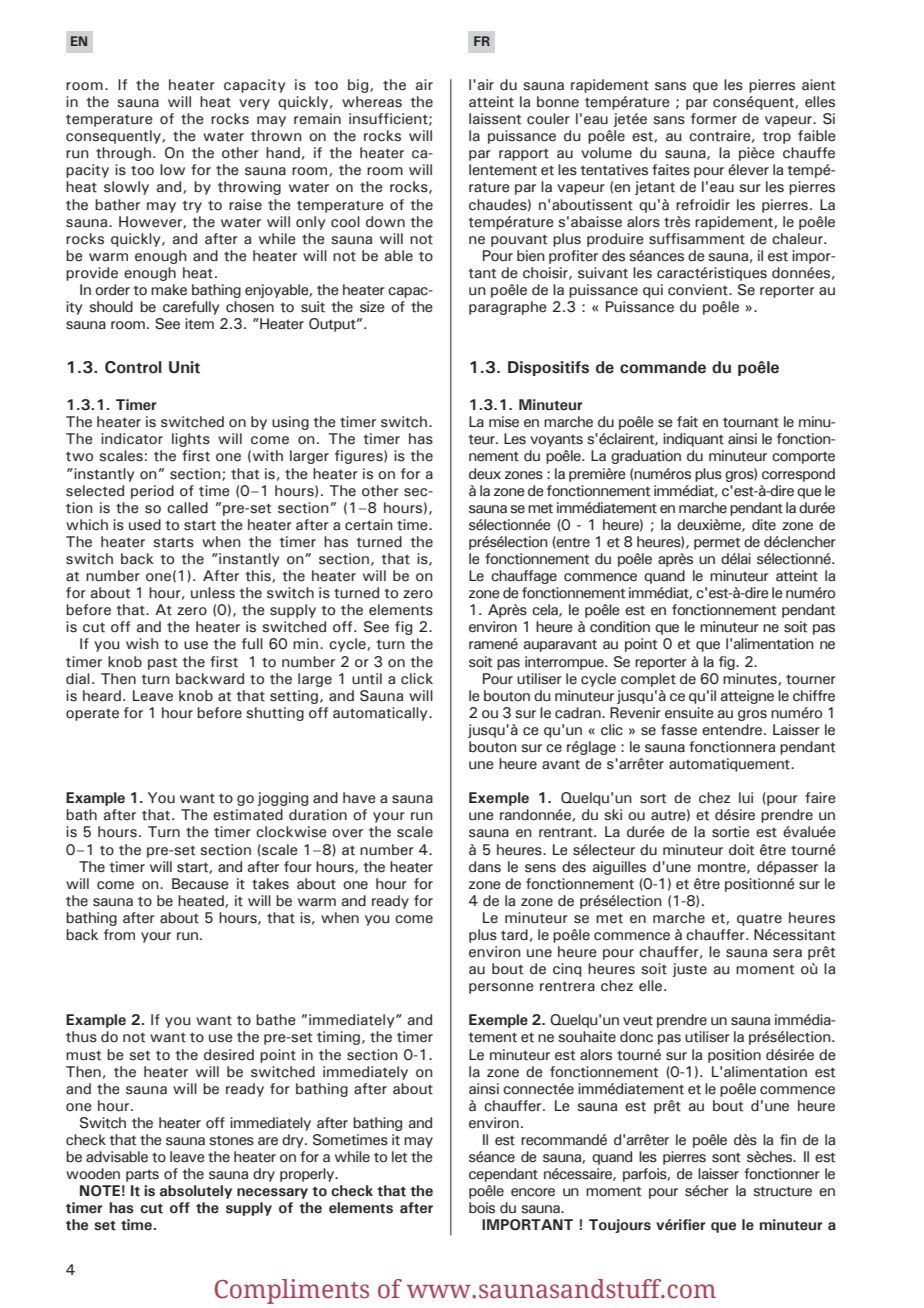 The image size is (924, 1308). What do you see at coordinates (372, 102) in the page?
I see `whereas` at bounding box center [372, 102].
